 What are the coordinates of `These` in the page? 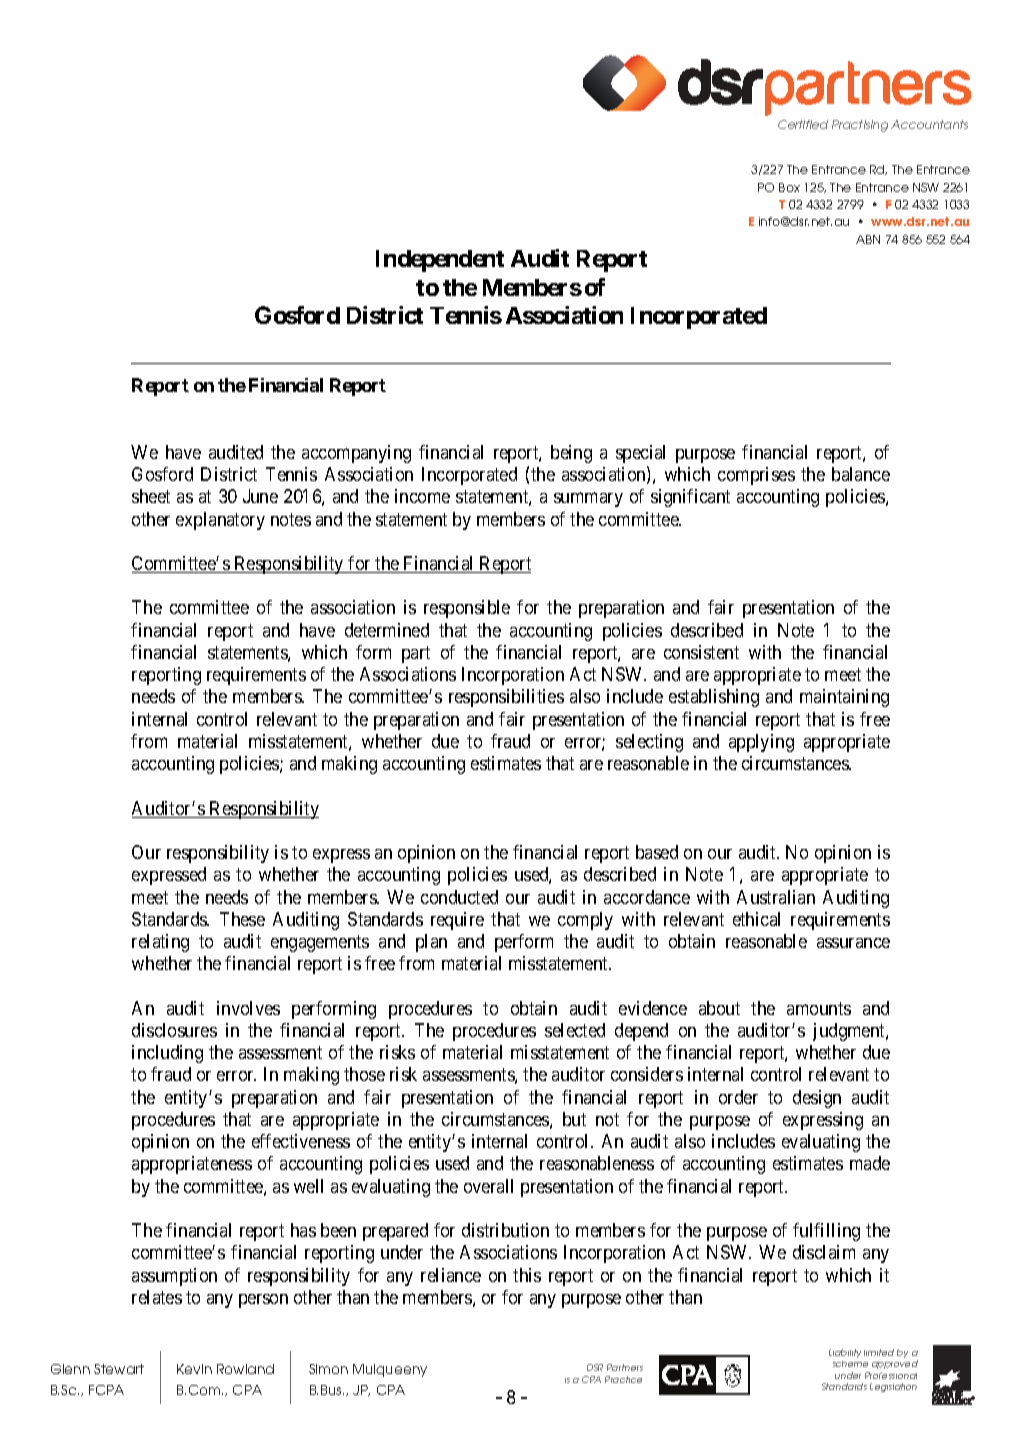 It's located at (242, 919).
